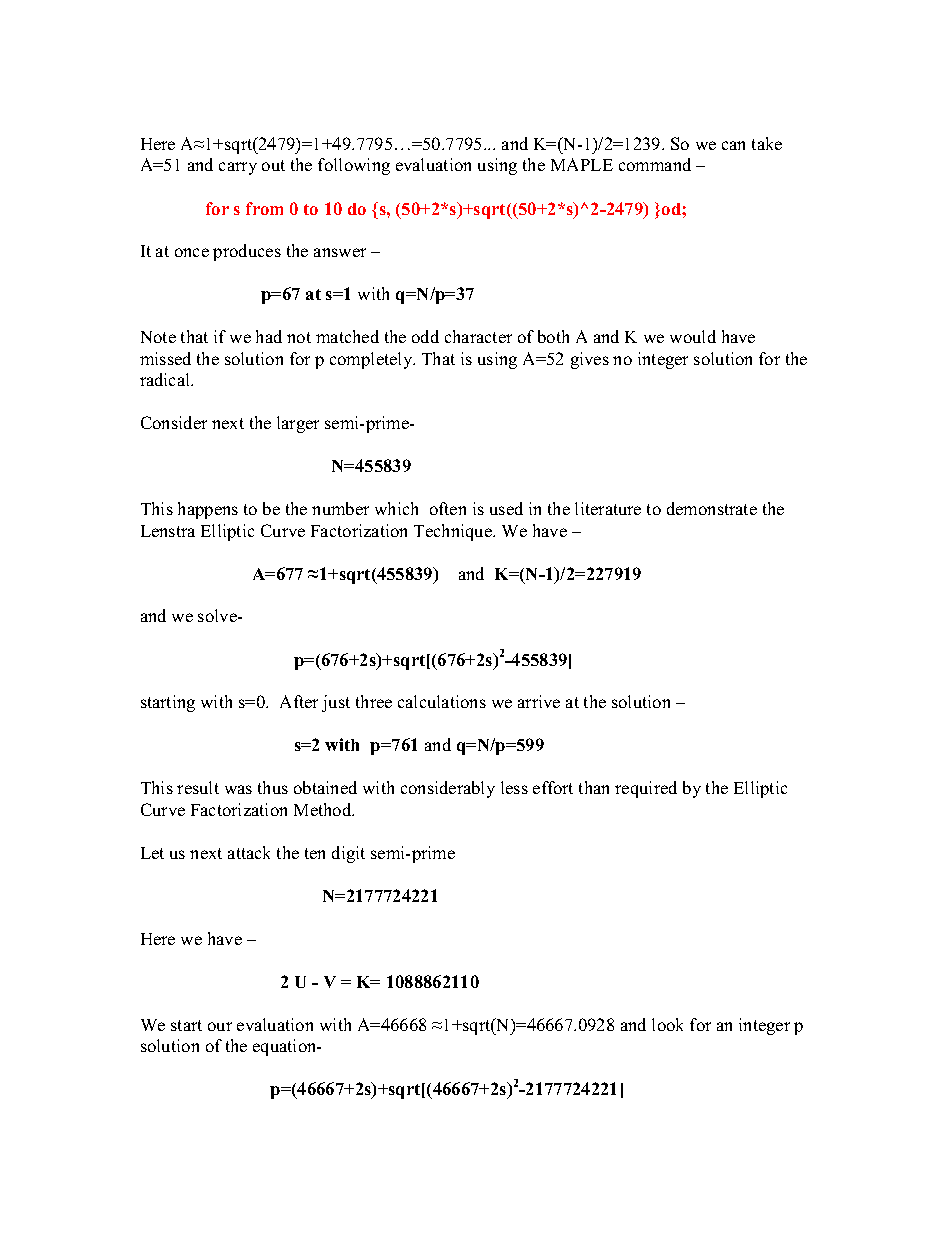 The image size is (952, 1233). What do you see at coordinates (220, 1026) in the image?
I see `our` at bounding box center [220, 1026].
